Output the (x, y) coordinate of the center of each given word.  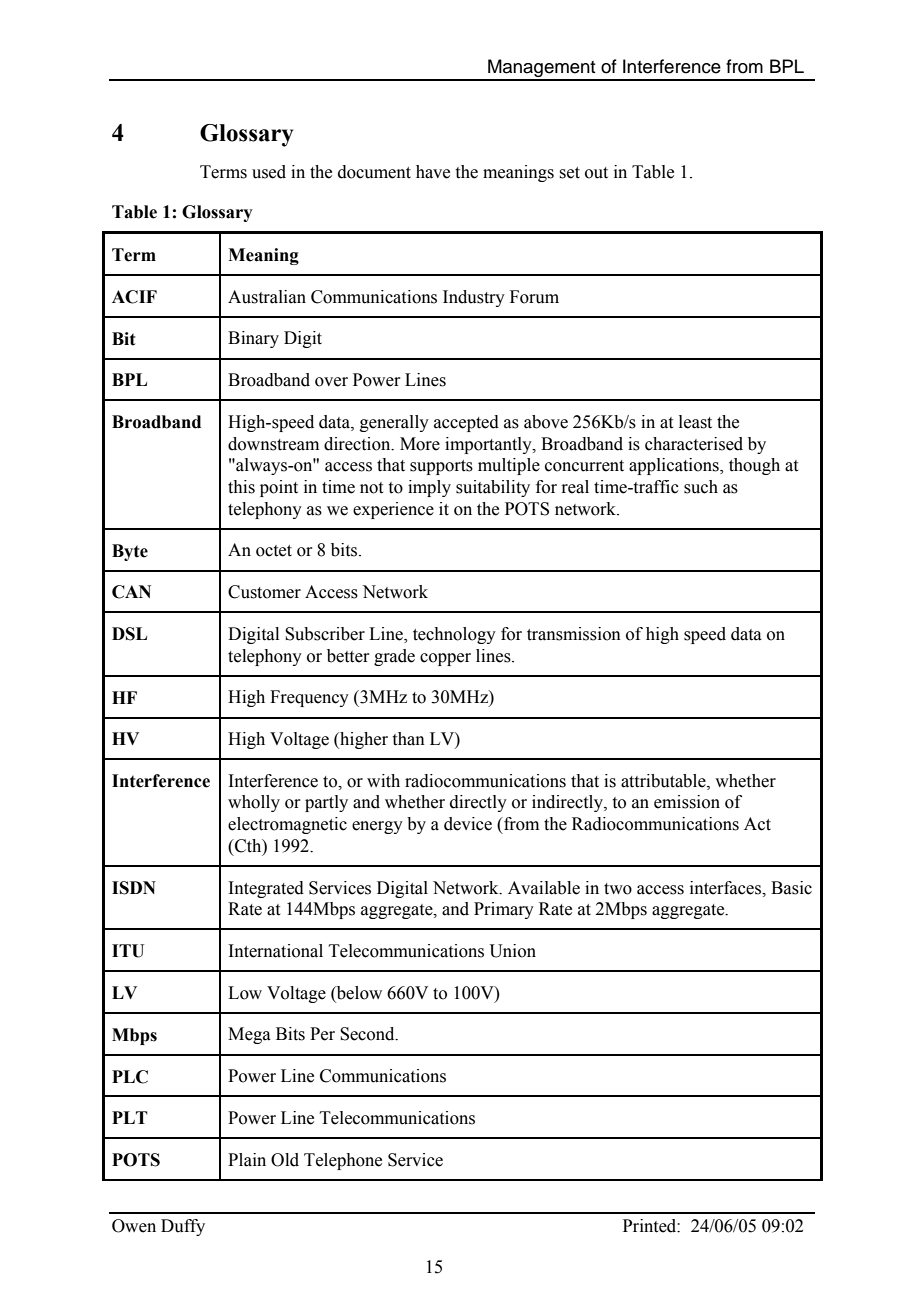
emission (687, 802)
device (468, 824)
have (433, 172)
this (241, 487)
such (701, 487)
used (269, 172)
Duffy (183, 1227)
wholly (254, 803)
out (596, 173)
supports (441, 467)
